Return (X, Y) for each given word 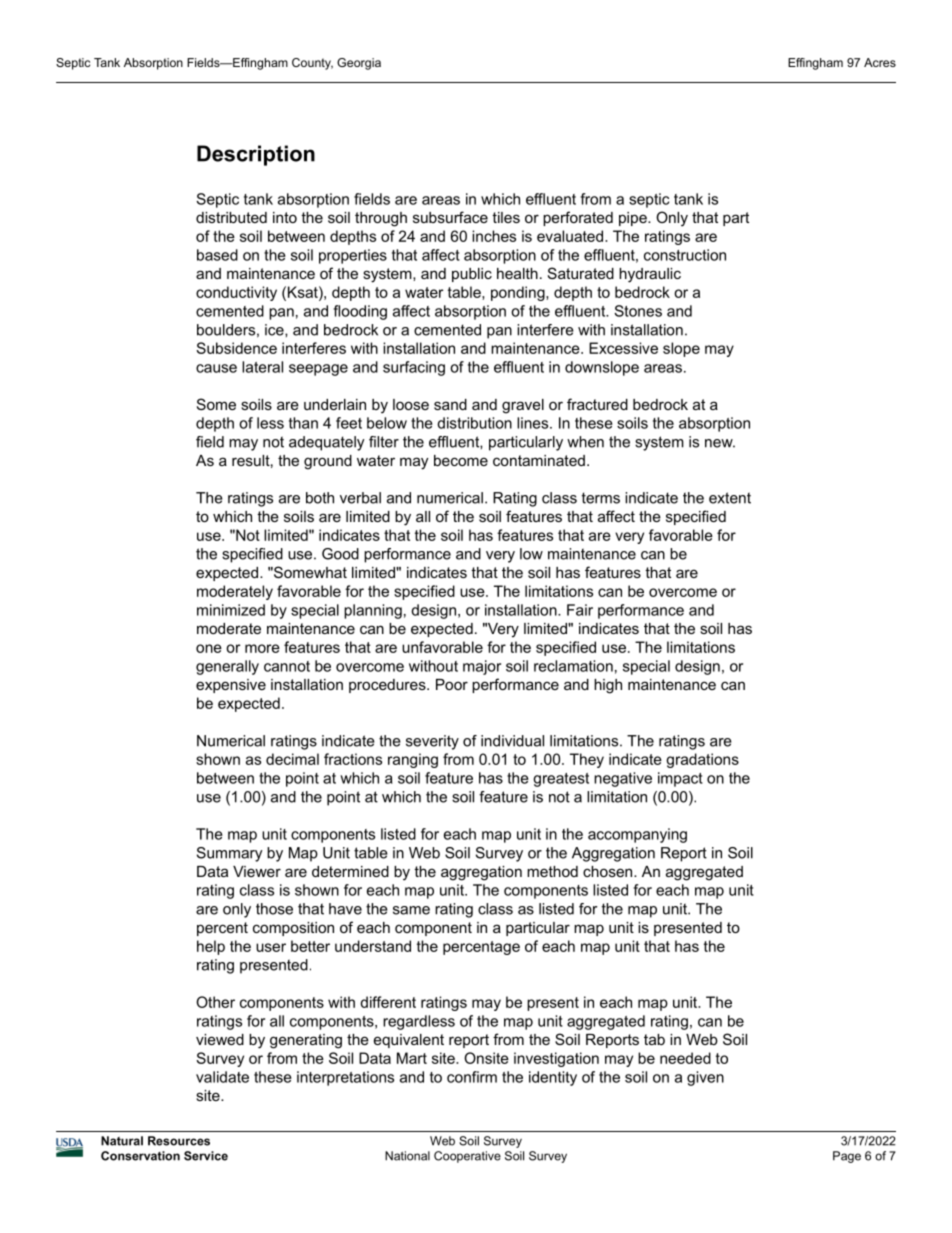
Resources (179, 1141)
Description (256, 155)
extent (730, 498)
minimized (231, 610)
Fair (580, 610)
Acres (880, 62)
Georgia (359, 64)
